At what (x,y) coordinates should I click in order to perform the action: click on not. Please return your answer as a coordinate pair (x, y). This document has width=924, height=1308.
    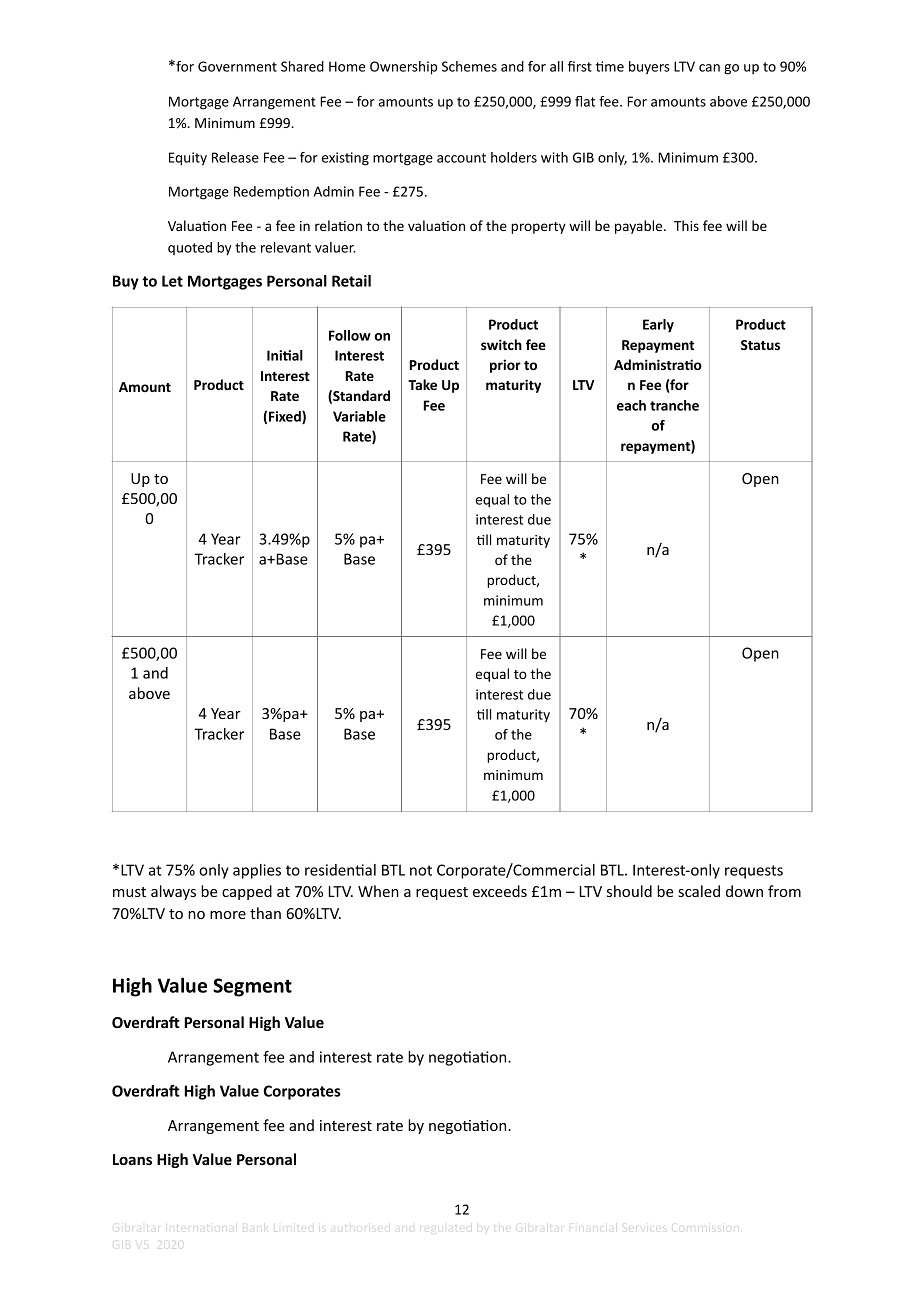
    Looking at the image, I should click on (421, 870).
